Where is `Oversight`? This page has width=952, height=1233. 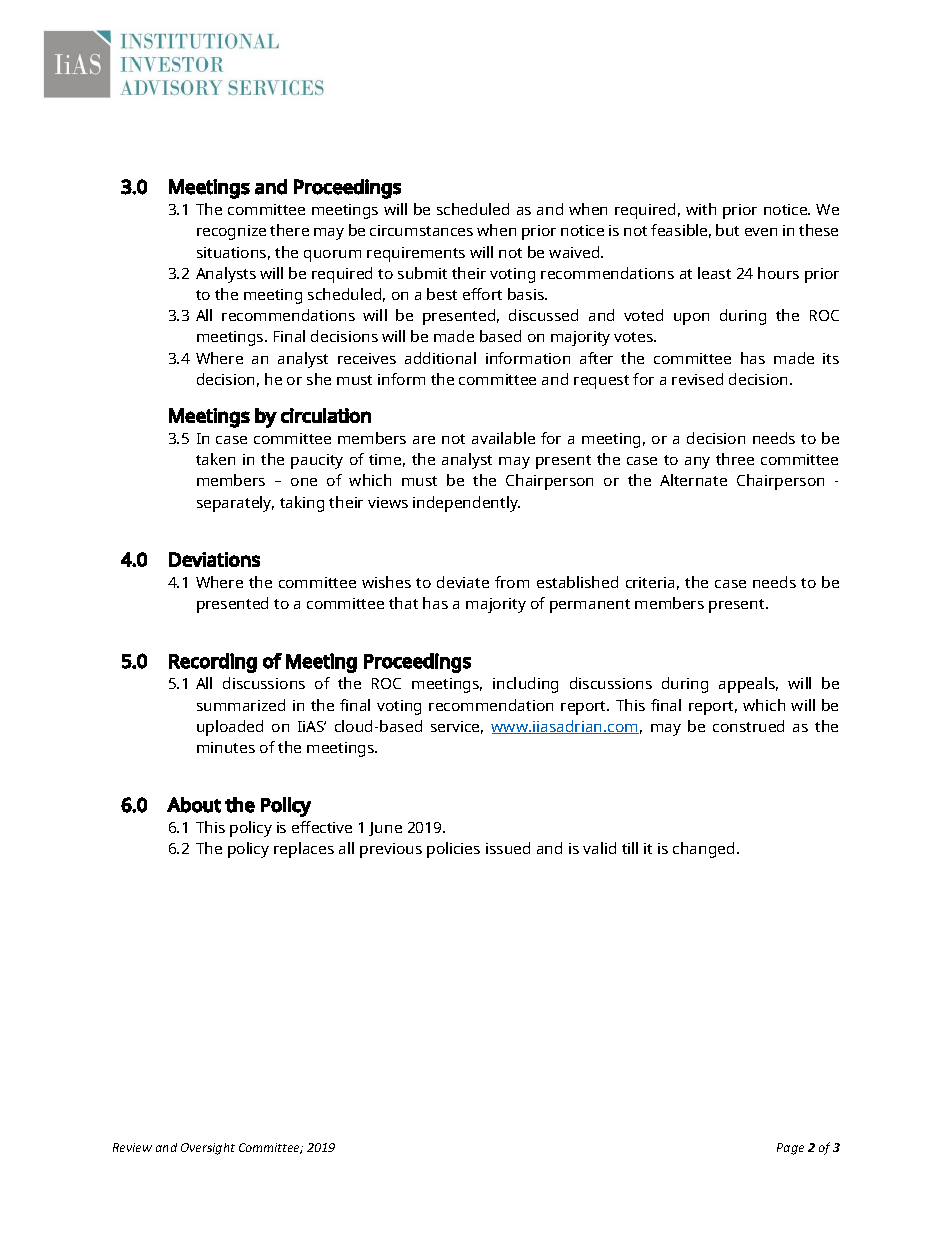
Oversight is located at coordinates (208, 1149).
